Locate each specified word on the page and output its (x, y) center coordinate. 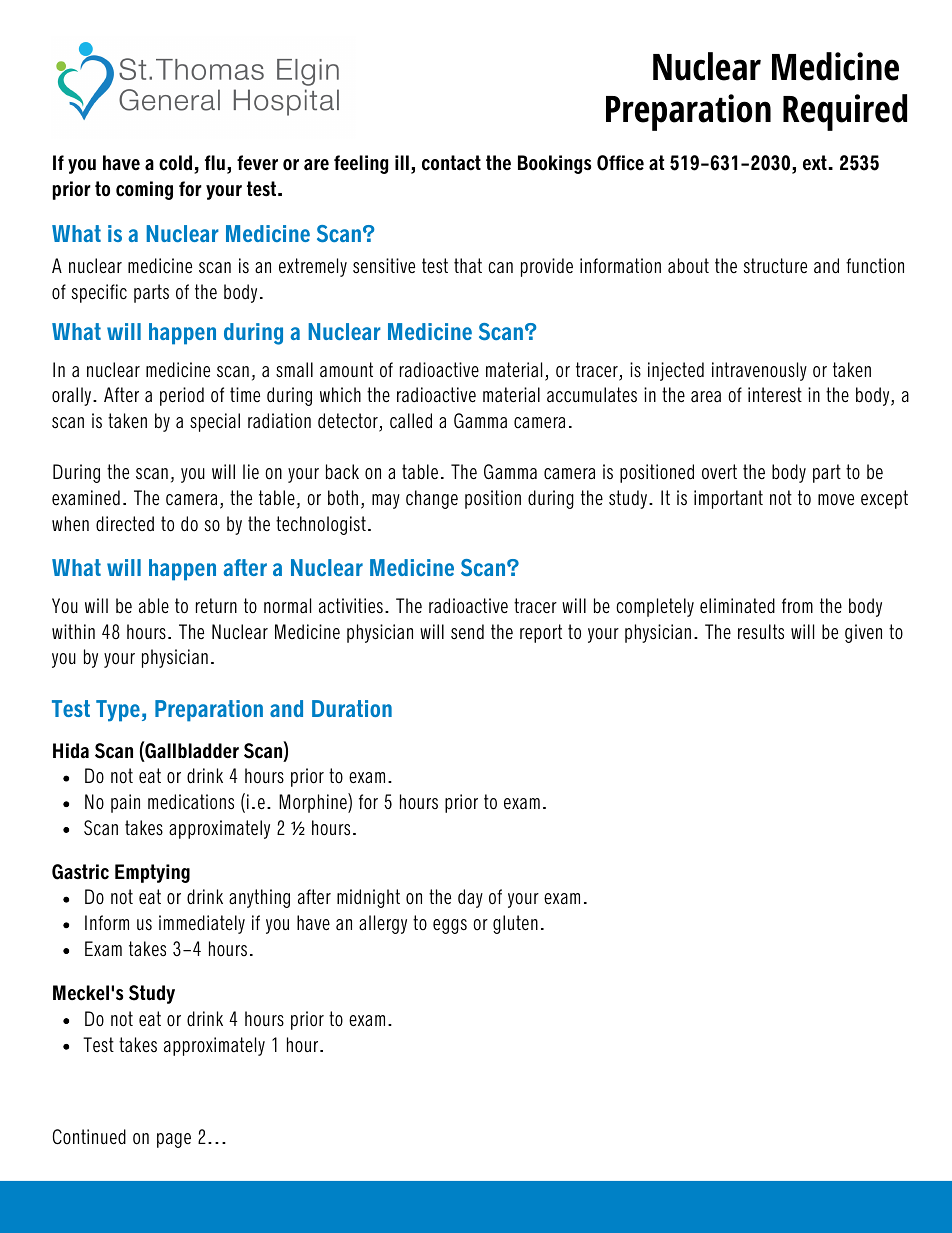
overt (719, 472)
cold (175, 163)
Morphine (314, 803)
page (174, 1140)
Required (845, 112)
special (215, 422)
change (432, 499)
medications (191, 802)
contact (451, 163)
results (761, 632)
